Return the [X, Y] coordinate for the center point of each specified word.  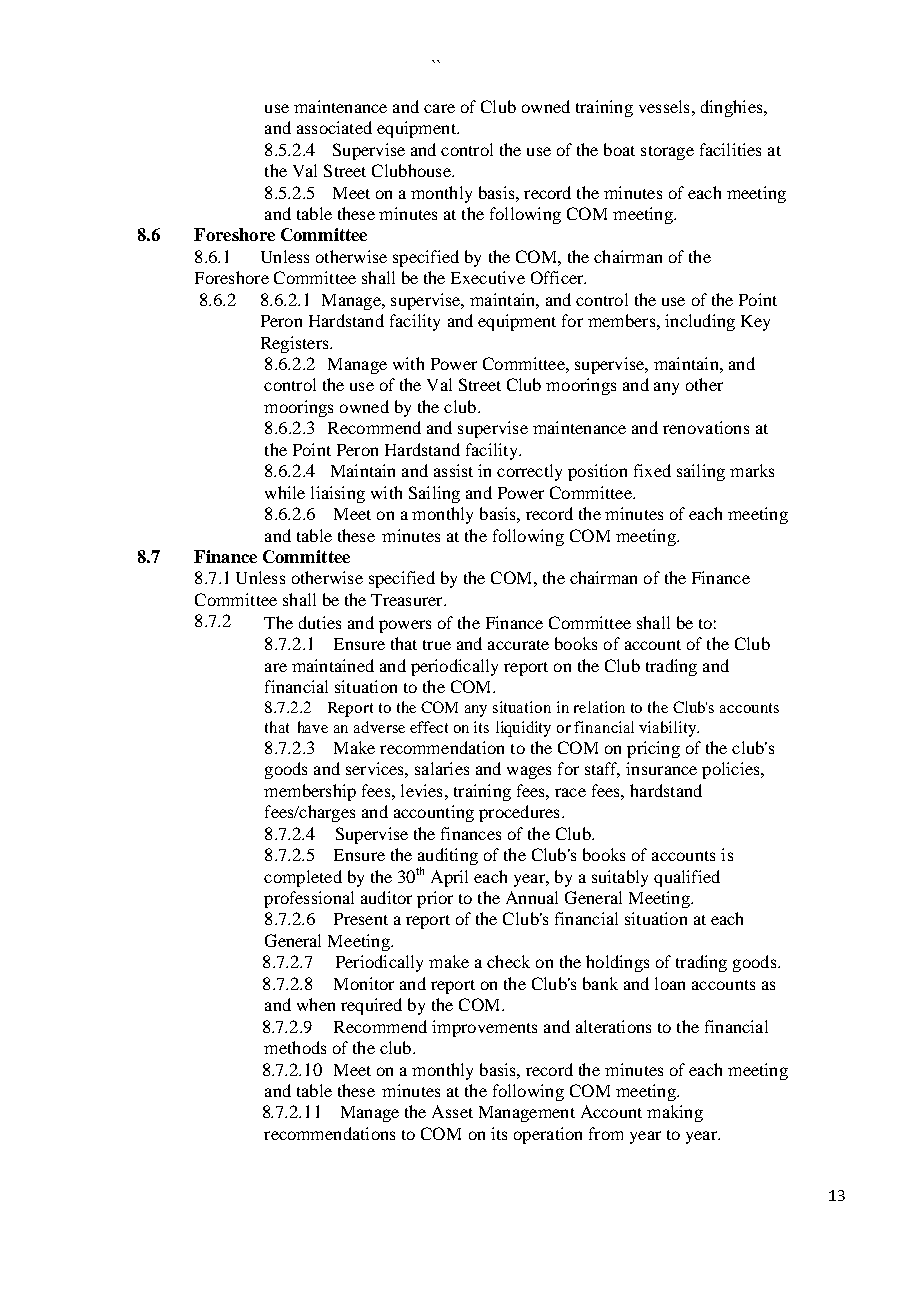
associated [334, 127]
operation [548, 1135]
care [439, 108]
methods [295, 1047]
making [675, 1113]
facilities [730, 149]
